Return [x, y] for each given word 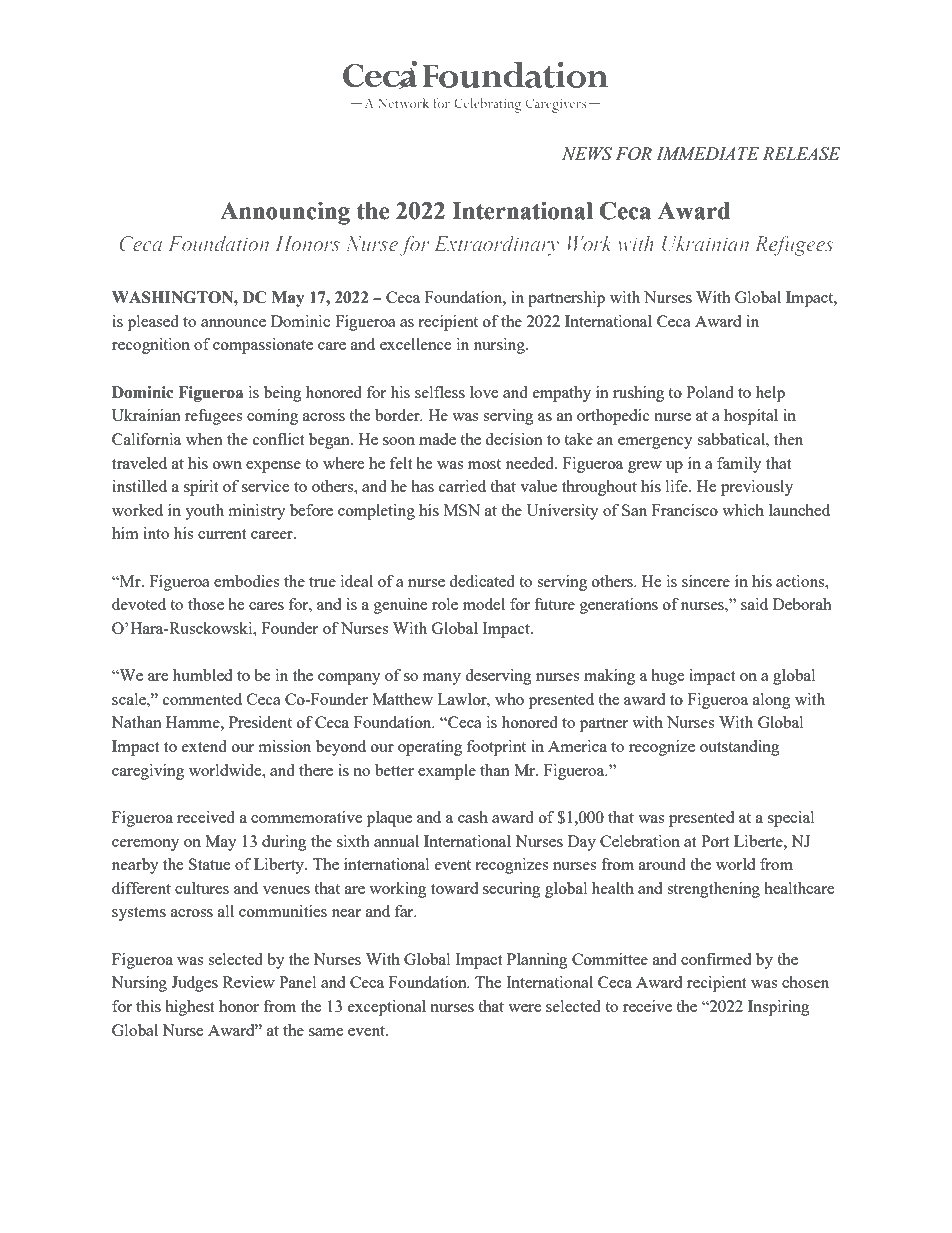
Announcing [285, 213]
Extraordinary [496, 246]
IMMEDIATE [707, 153]
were [525, 1008]
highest [189, 1008]
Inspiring [779, 1008]
